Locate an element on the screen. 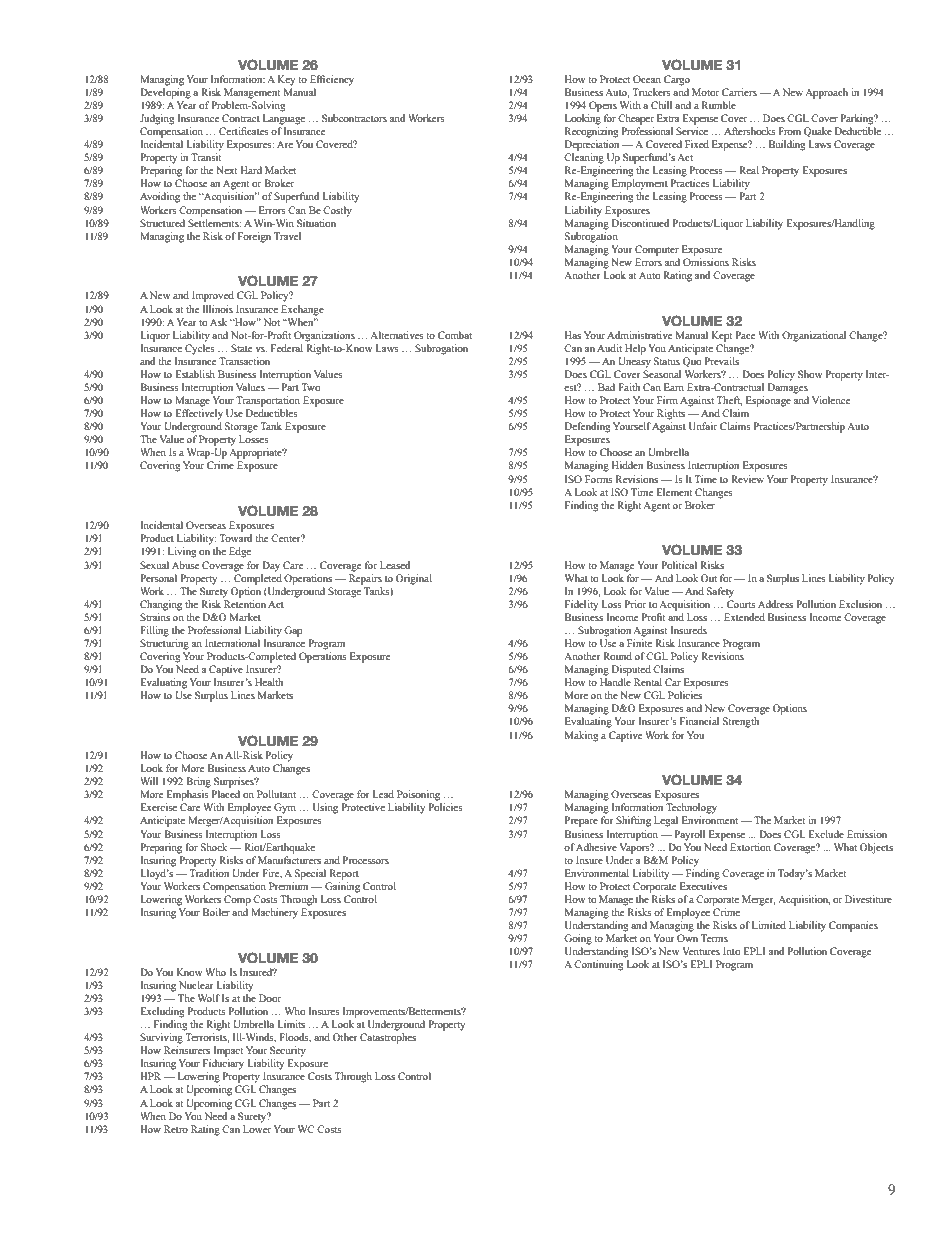  Certificates is located at coordinates (244, 131).
